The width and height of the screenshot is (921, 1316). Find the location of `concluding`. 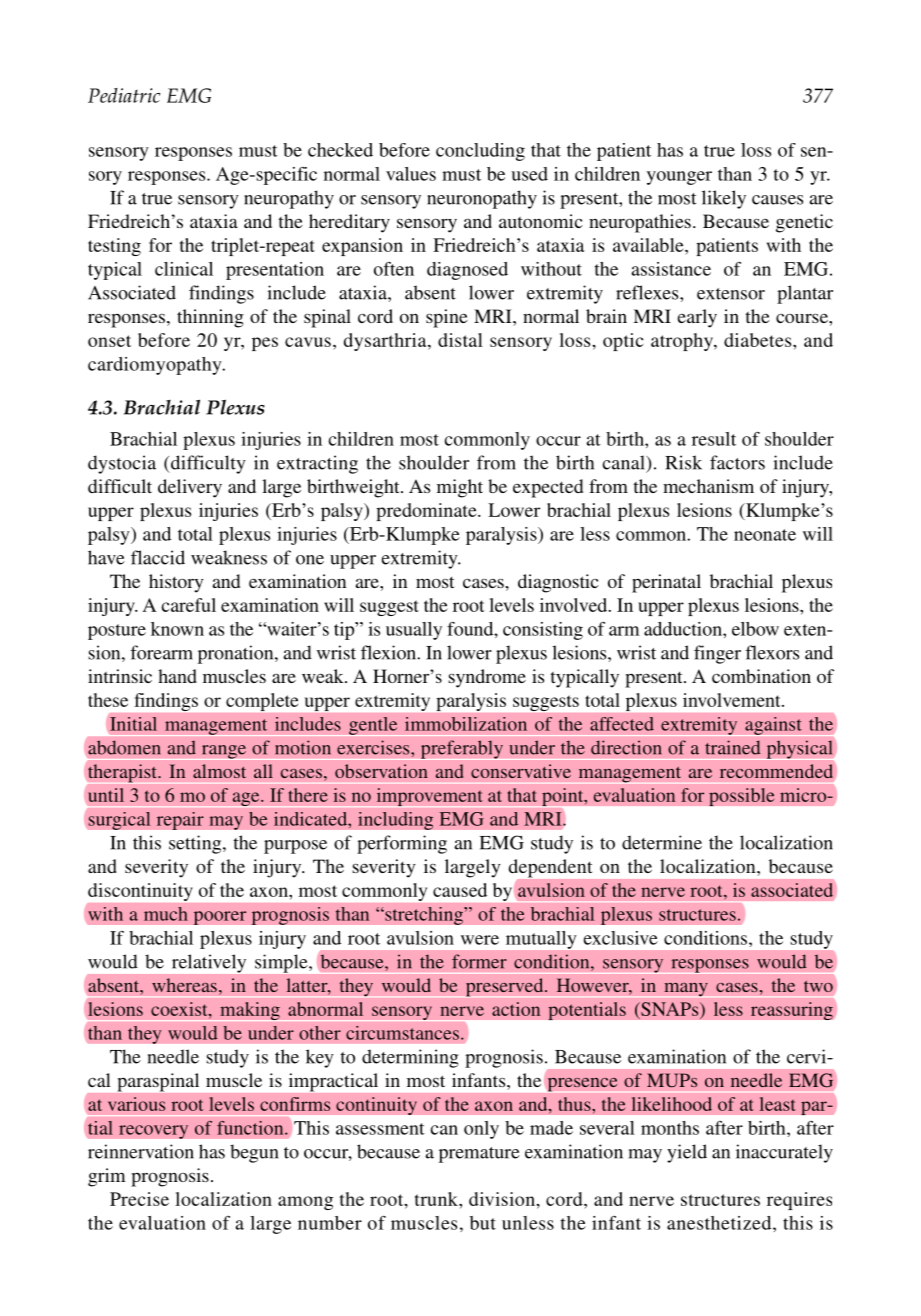

concluding is located at coordinates (480, 152).
